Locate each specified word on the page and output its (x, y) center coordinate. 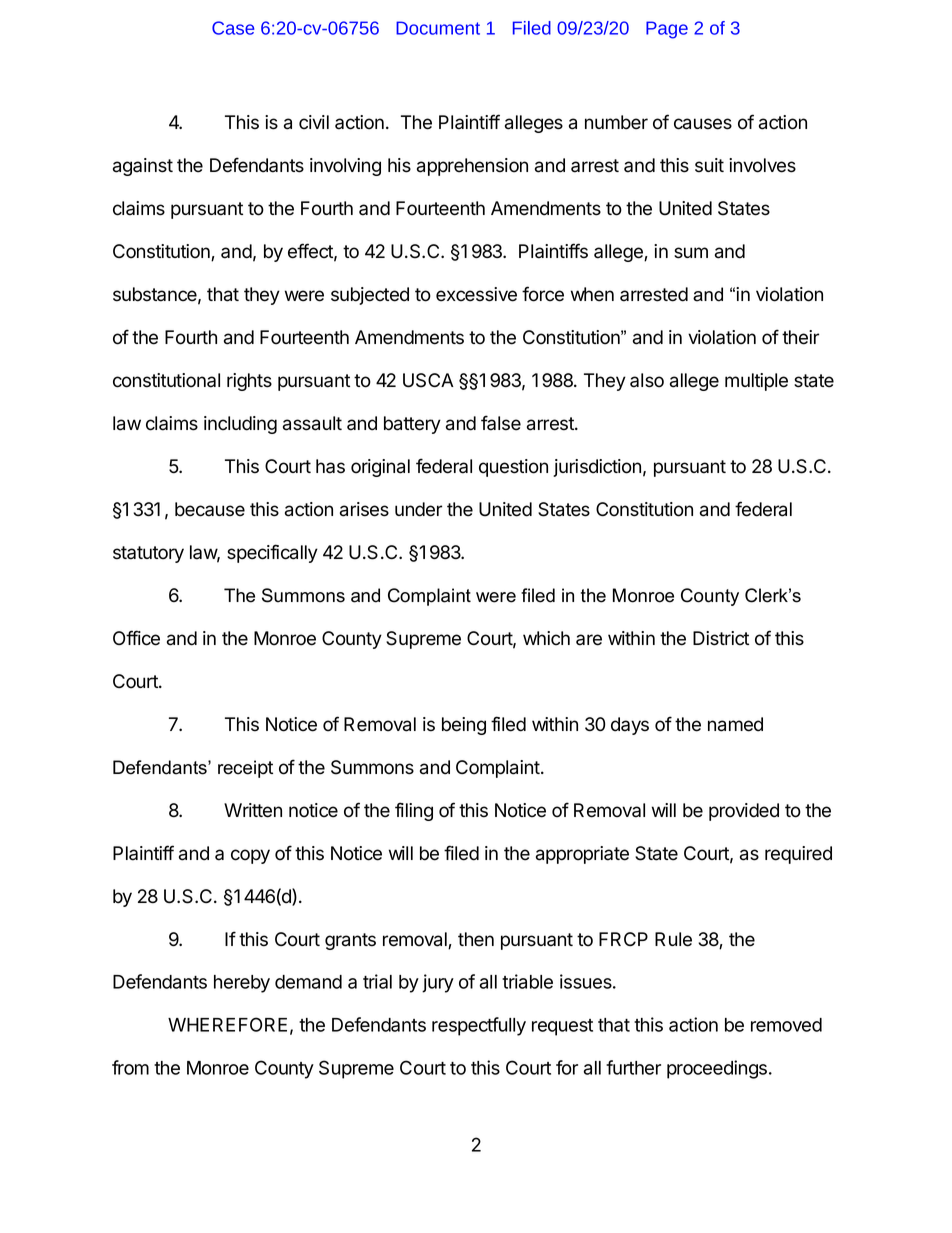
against (143, 167)
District (721, 638)
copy (250, 856)
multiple (756, 382)
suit (709, 165)
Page (667, 30)
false (501, 423)
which (546, 638)
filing (414, 811)
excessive (476, 294)
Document (438, 28)
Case (233, 28)
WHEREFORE (227, 1024)
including (240, 425)
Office (136, 638)
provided (744, 812)
